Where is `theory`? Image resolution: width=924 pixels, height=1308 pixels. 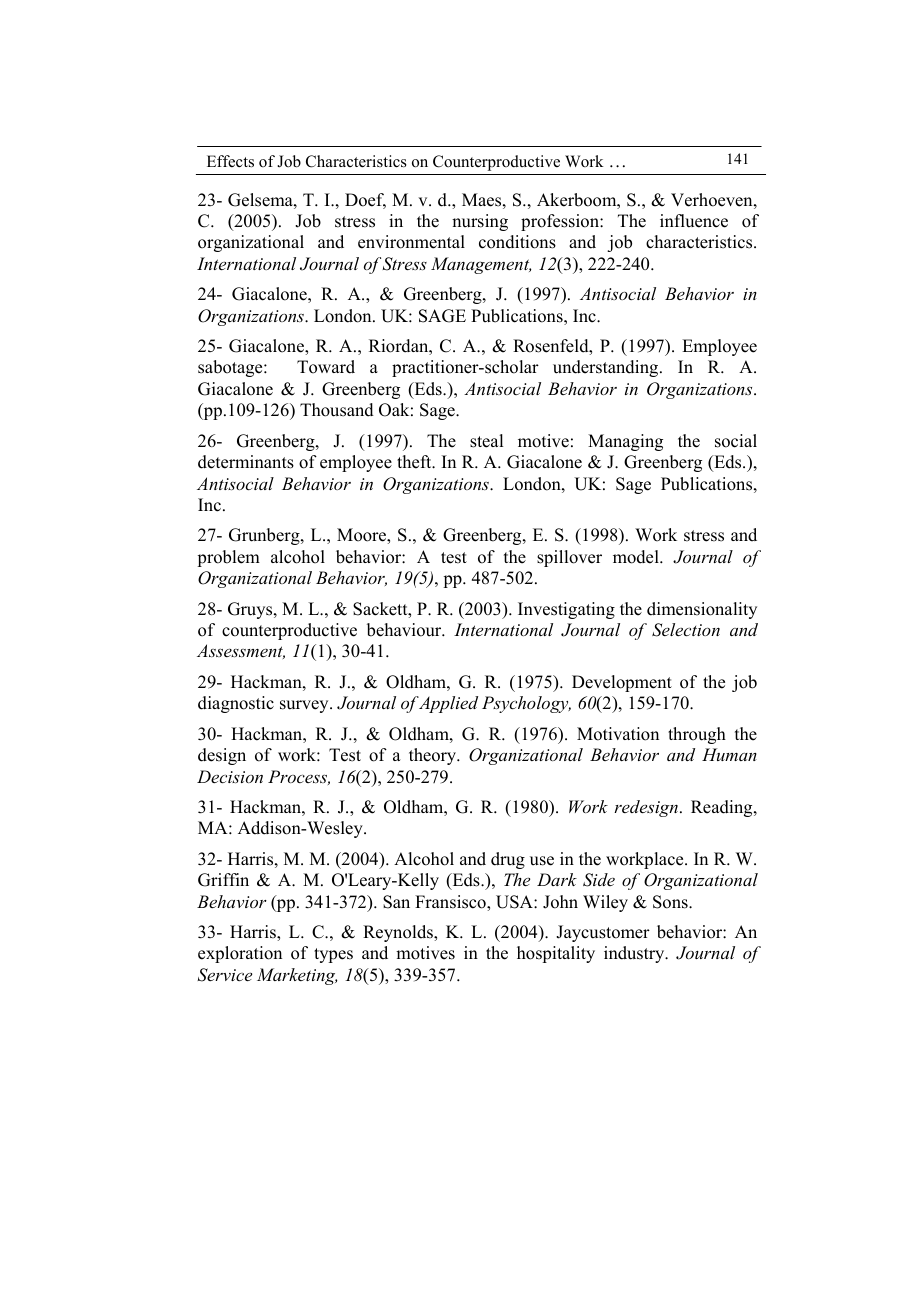
theory is located at coordinates (434, 756).
